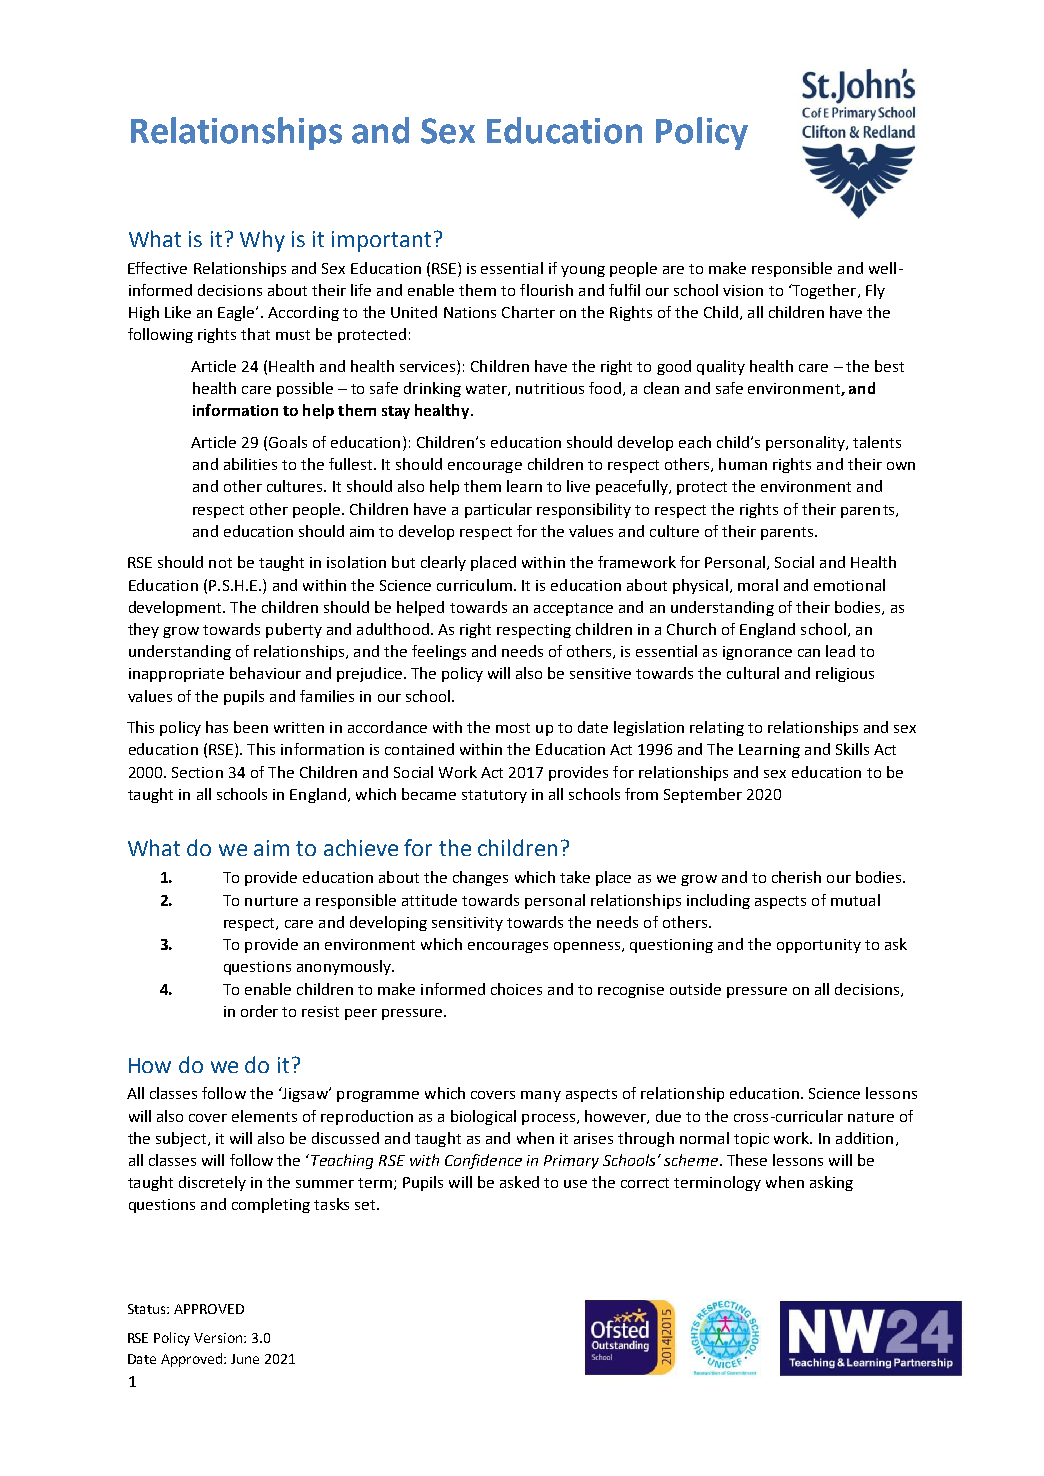 The height and width of the screenshot is (1476, 1044). What do you see at coordinates (546, 290) in the screenshot?
I see `flourish` at bounding box center [546, 290].
